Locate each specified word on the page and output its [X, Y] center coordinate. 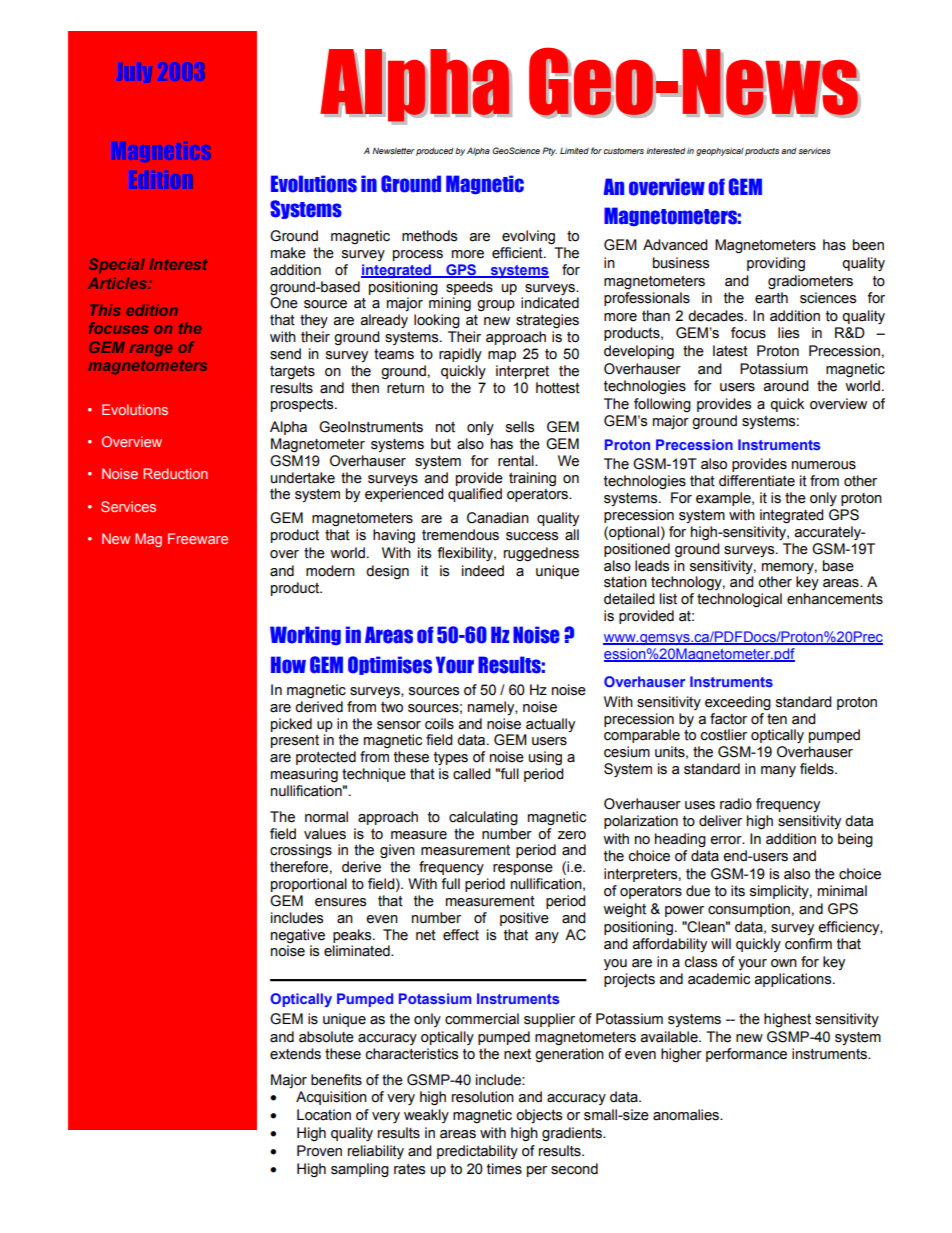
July [133, 73]
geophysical [720, 151]
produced [435, 152]
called [472, 774]
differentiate [757, 481]
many [778, 771]
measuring [304, 775]
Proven [319, 1151]
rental [517, 461]
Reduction [175, 473]
